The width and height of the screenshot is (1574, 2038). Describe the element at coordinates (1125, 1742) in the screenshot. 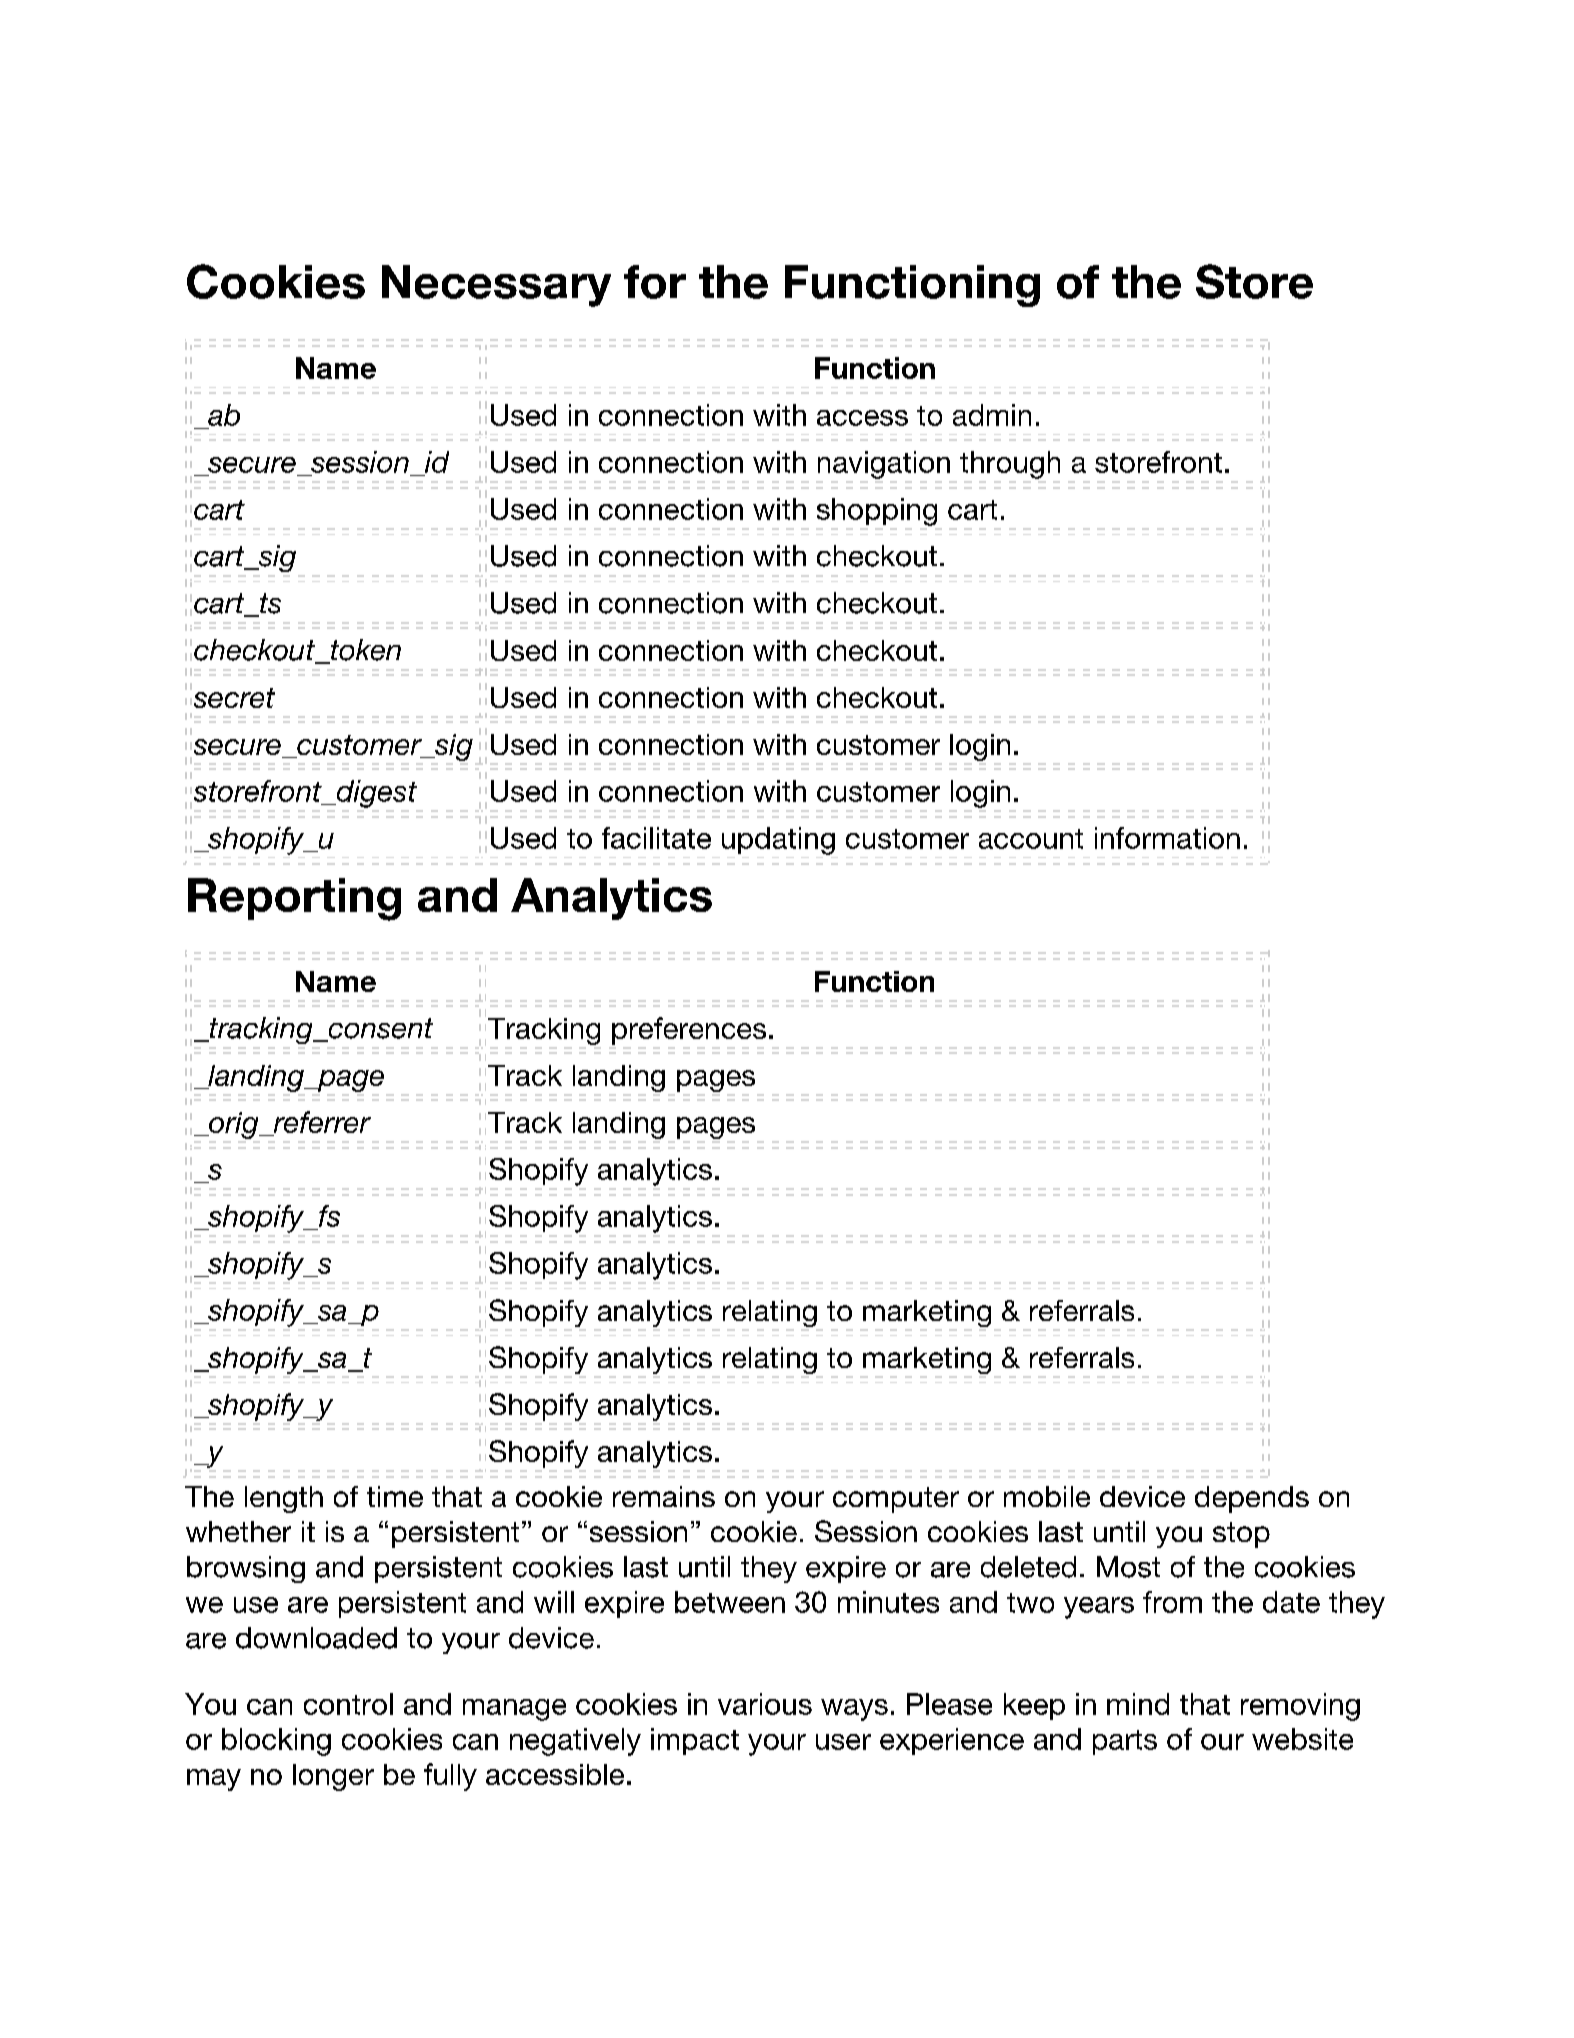

I see `parts` at that location.
